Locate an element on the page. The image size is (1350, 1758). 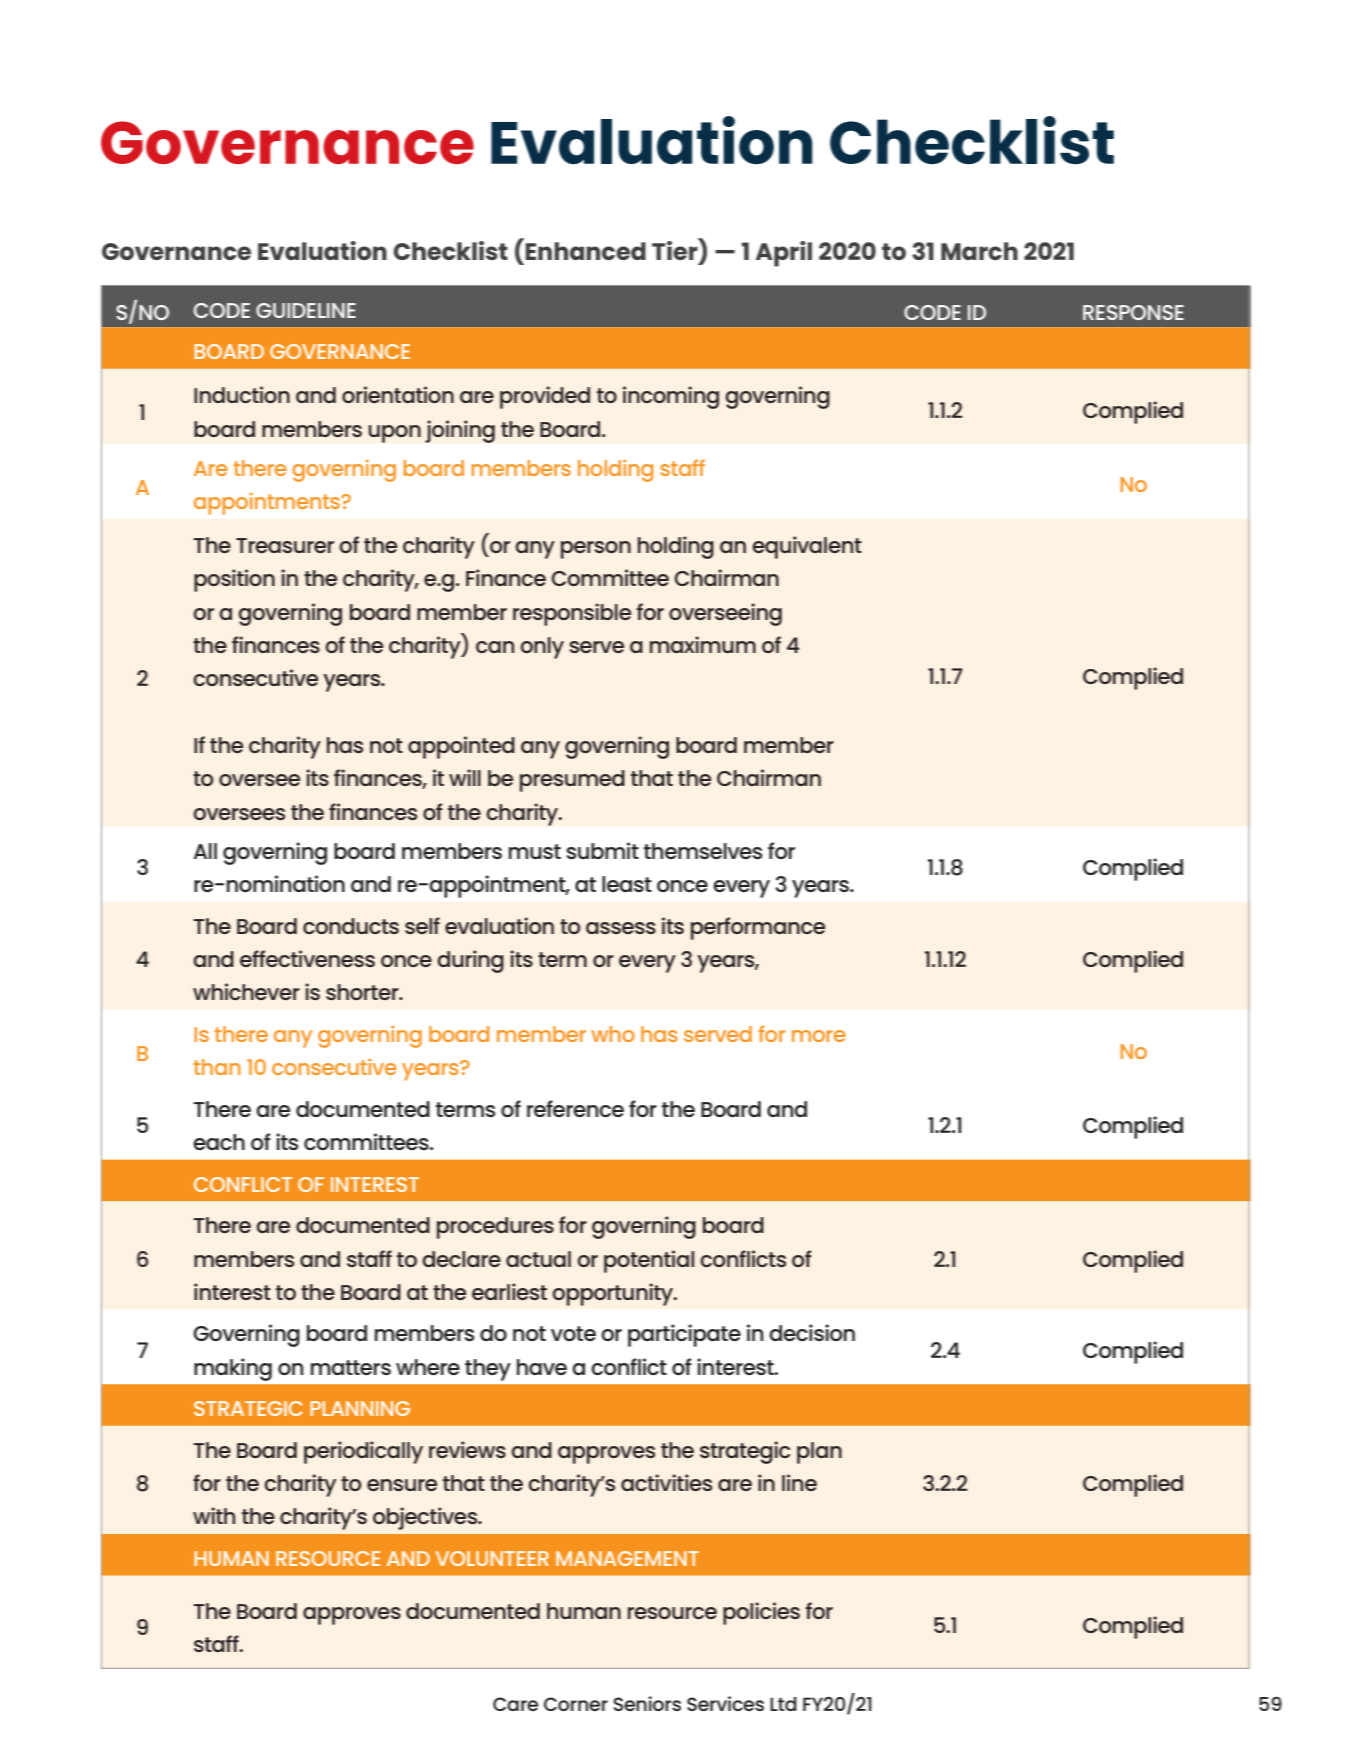
Care is located at coordinates (515, 1704).
